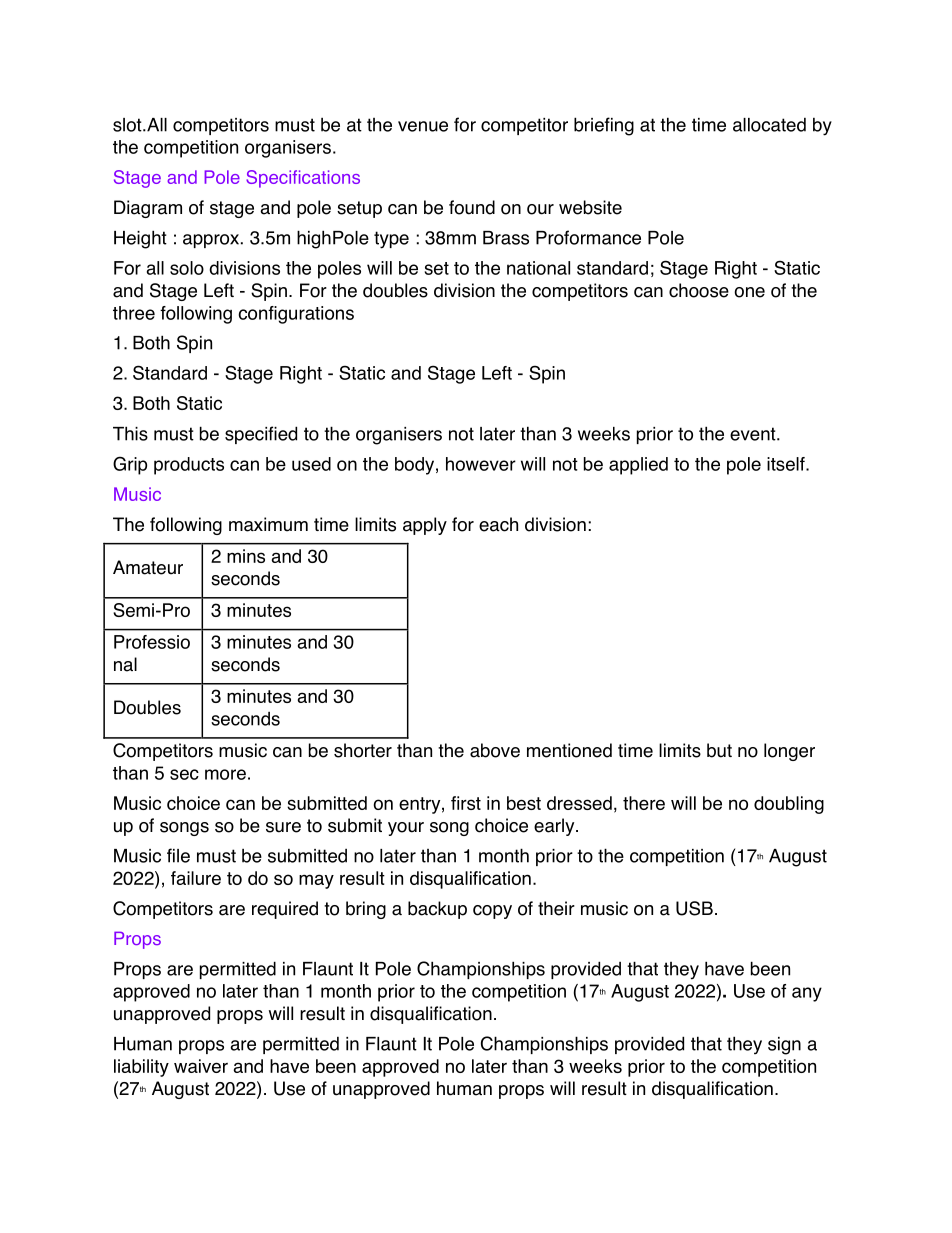  I want to click on venue, so click(423, 126).
